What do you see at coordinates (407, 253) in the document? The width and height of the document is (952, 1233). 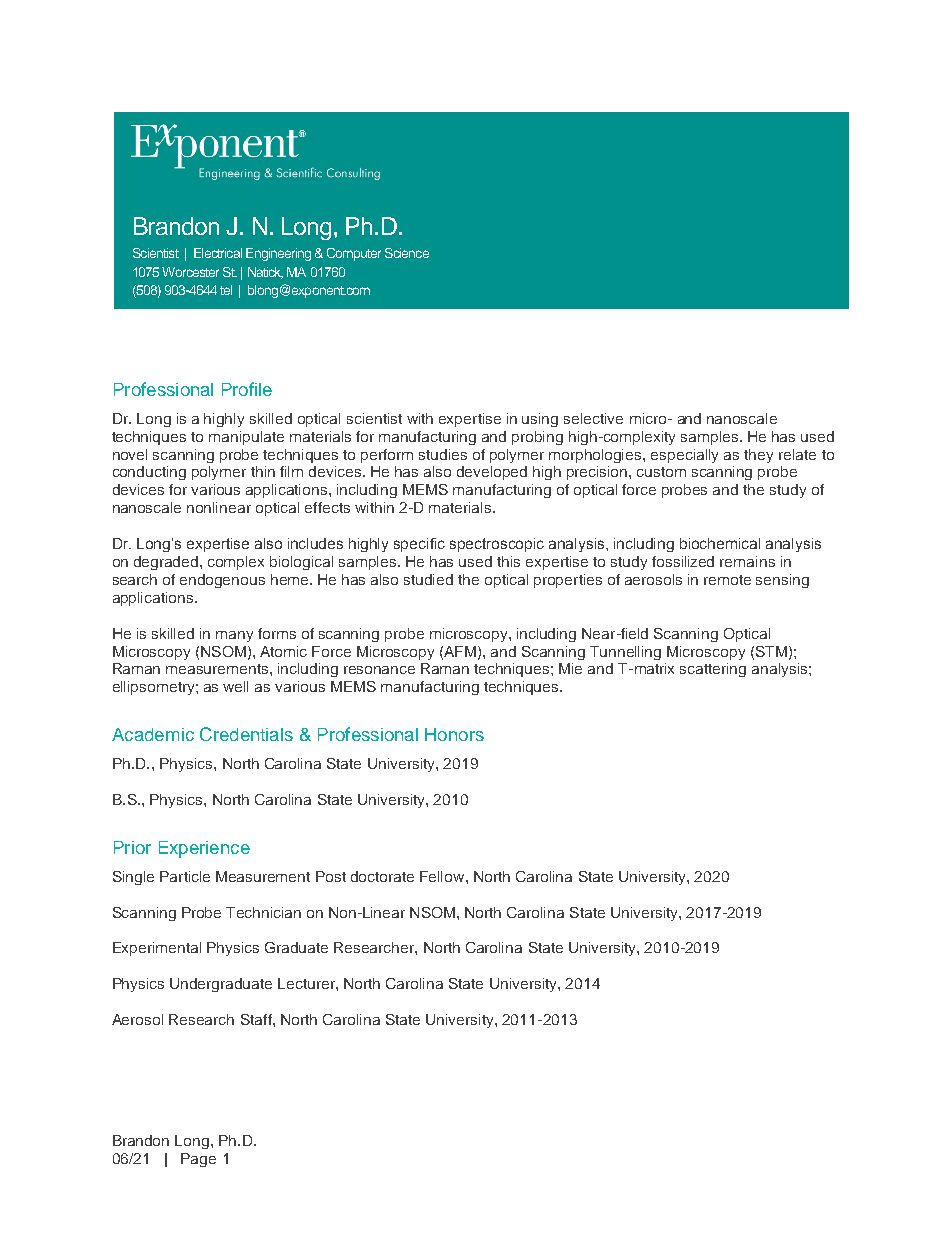 I see `Science` at bounding box center [407, 253].
